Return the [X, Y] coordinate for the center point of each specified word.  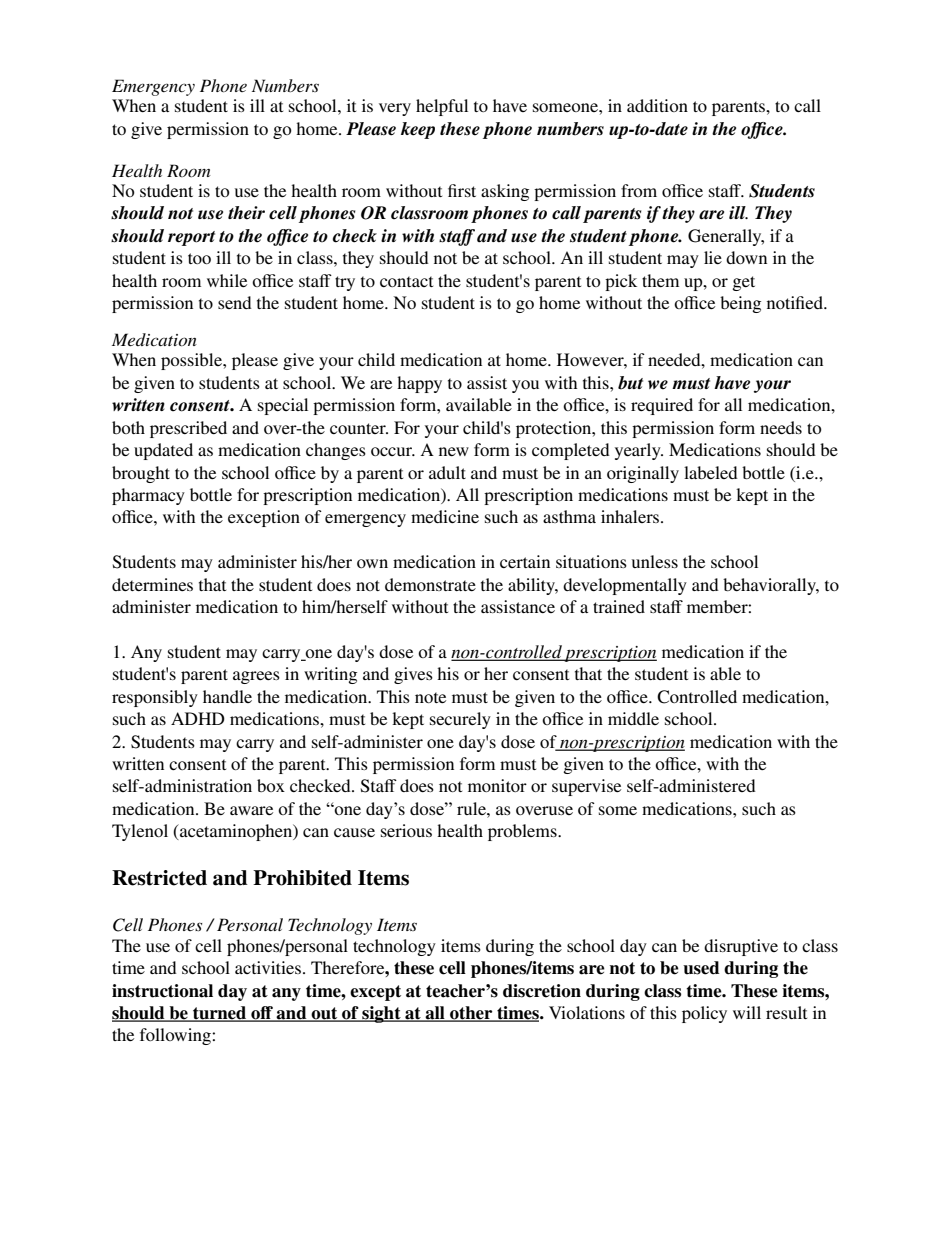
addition [657, 105]
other [471, 1014]
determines [152, 584]
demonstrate [430, 584]
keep [418, 130]
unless [655, 561]
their [246, 213]
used [701, 968]
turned [220, 1014]
